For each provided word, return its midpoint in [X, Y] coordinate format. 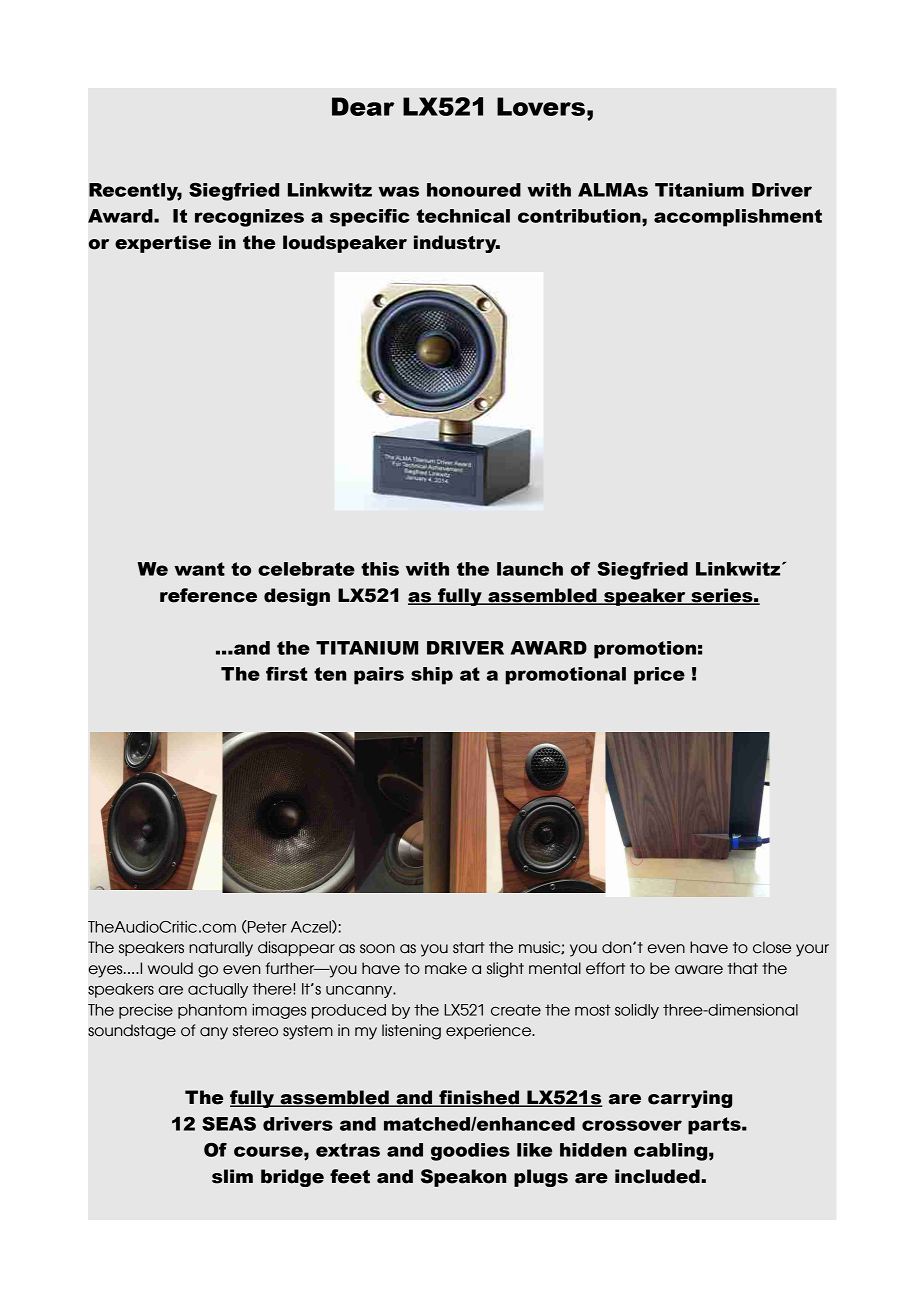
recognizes [249, 218]
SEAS [229, 1124]
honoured [474, 190]
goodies [470, 1152]
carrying [690, 1099]
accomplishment [738, 218]
